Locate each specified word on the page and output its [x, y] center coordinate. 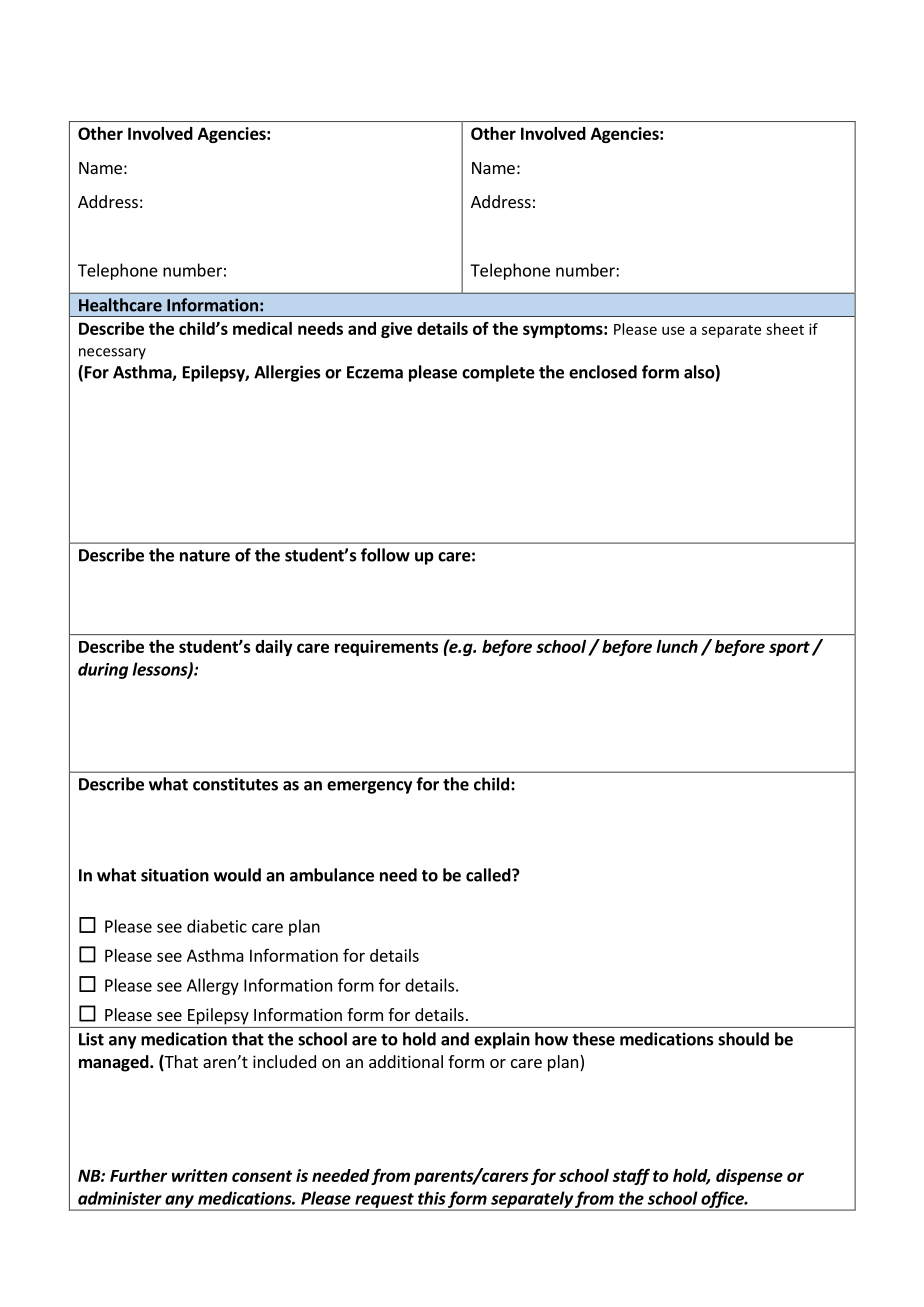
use [673, 330]
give [396, 330]
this [432, 1198]
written [200, 1175]
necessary [112, 353]
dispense [749, 1177]
